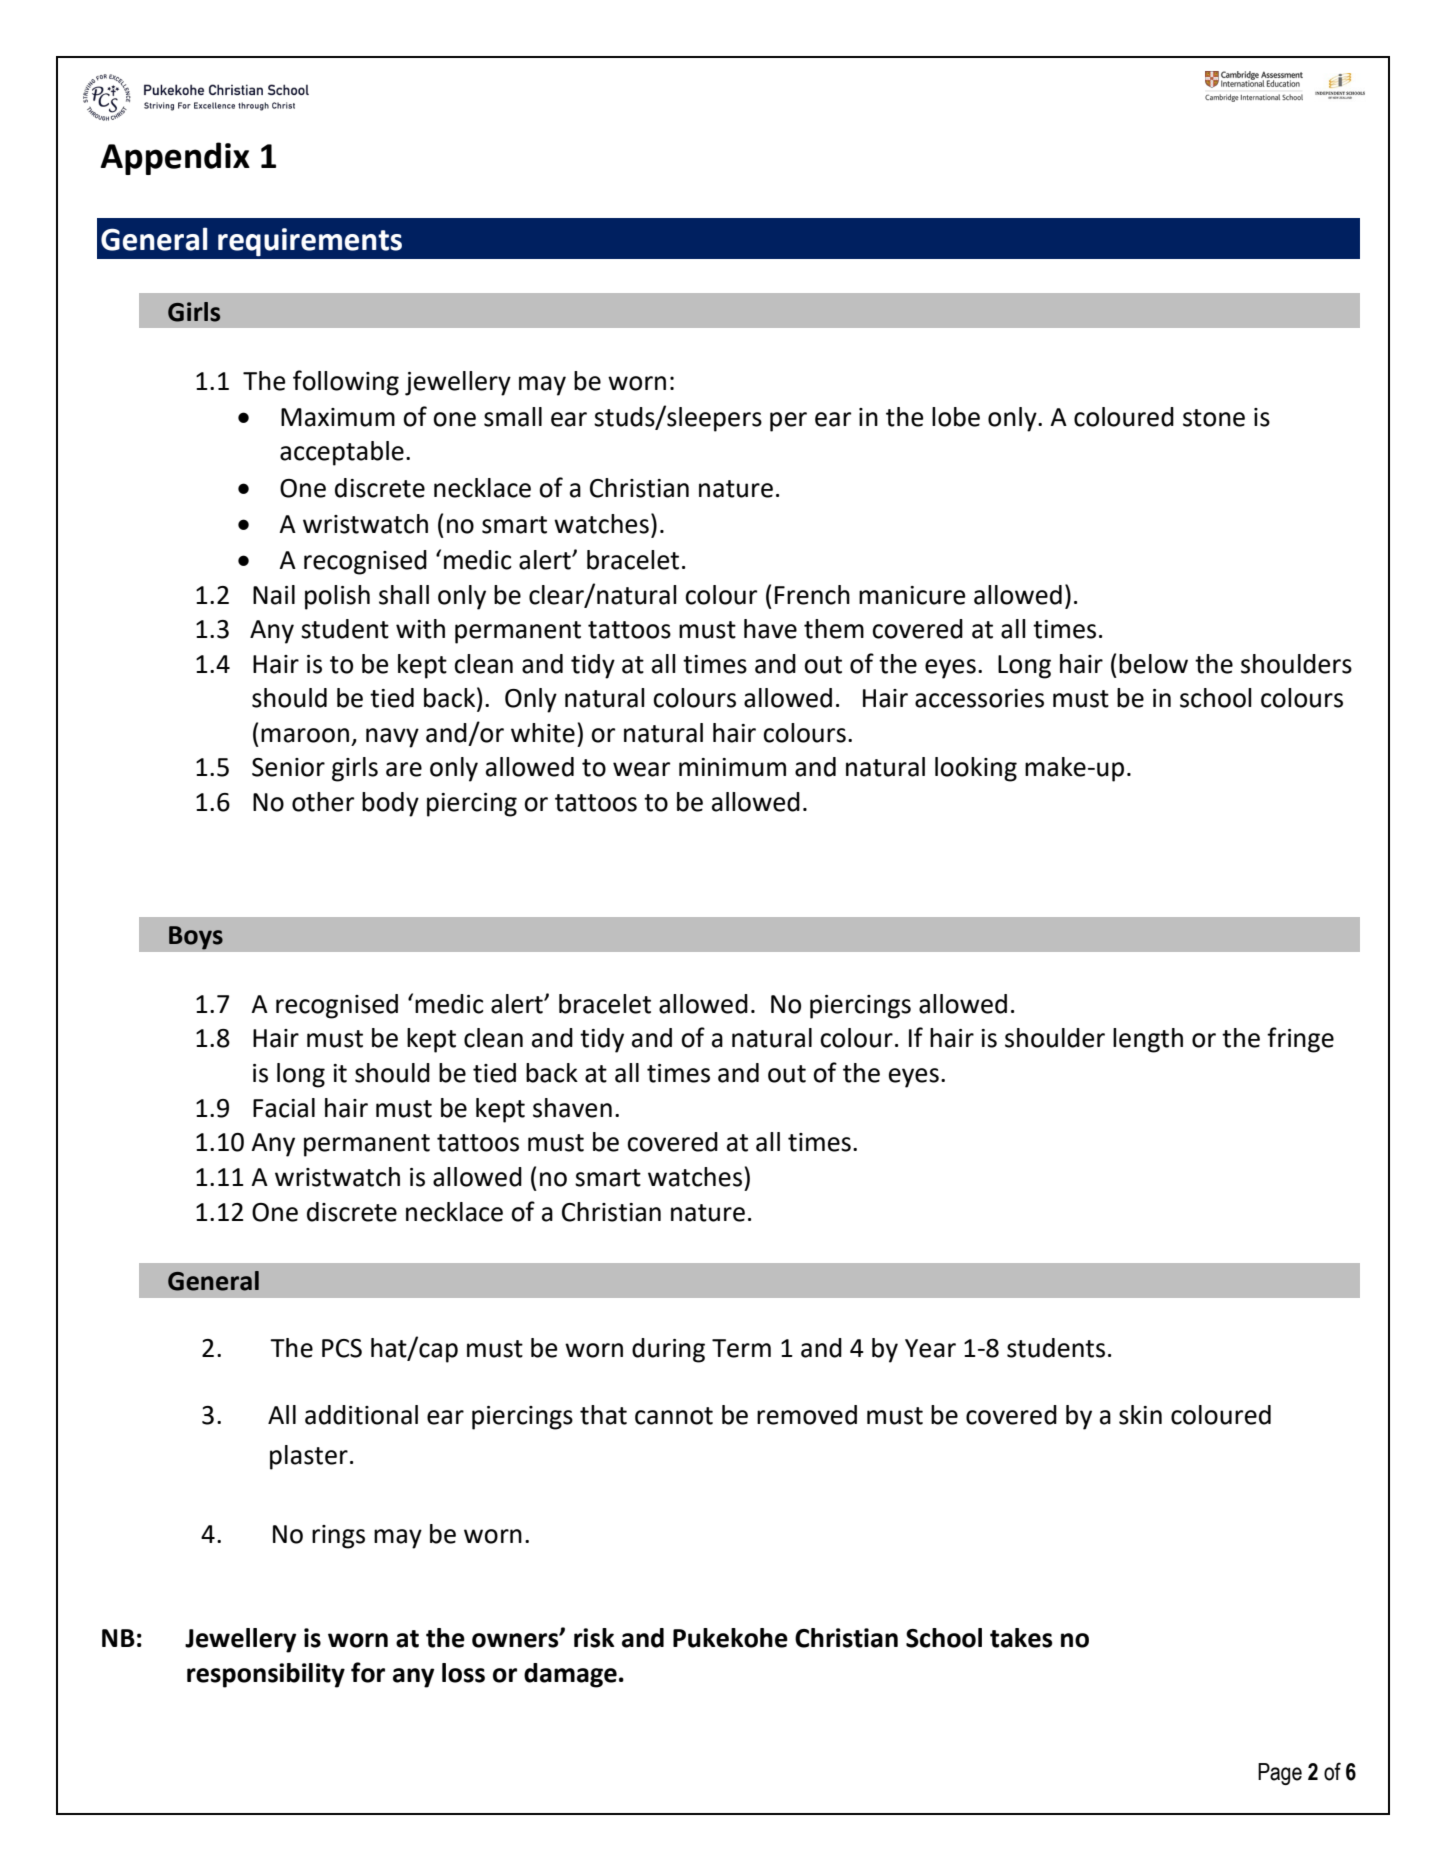  Describe the element at coordinates (361, 1415) in the screenshot. I see `additional` at that location.
